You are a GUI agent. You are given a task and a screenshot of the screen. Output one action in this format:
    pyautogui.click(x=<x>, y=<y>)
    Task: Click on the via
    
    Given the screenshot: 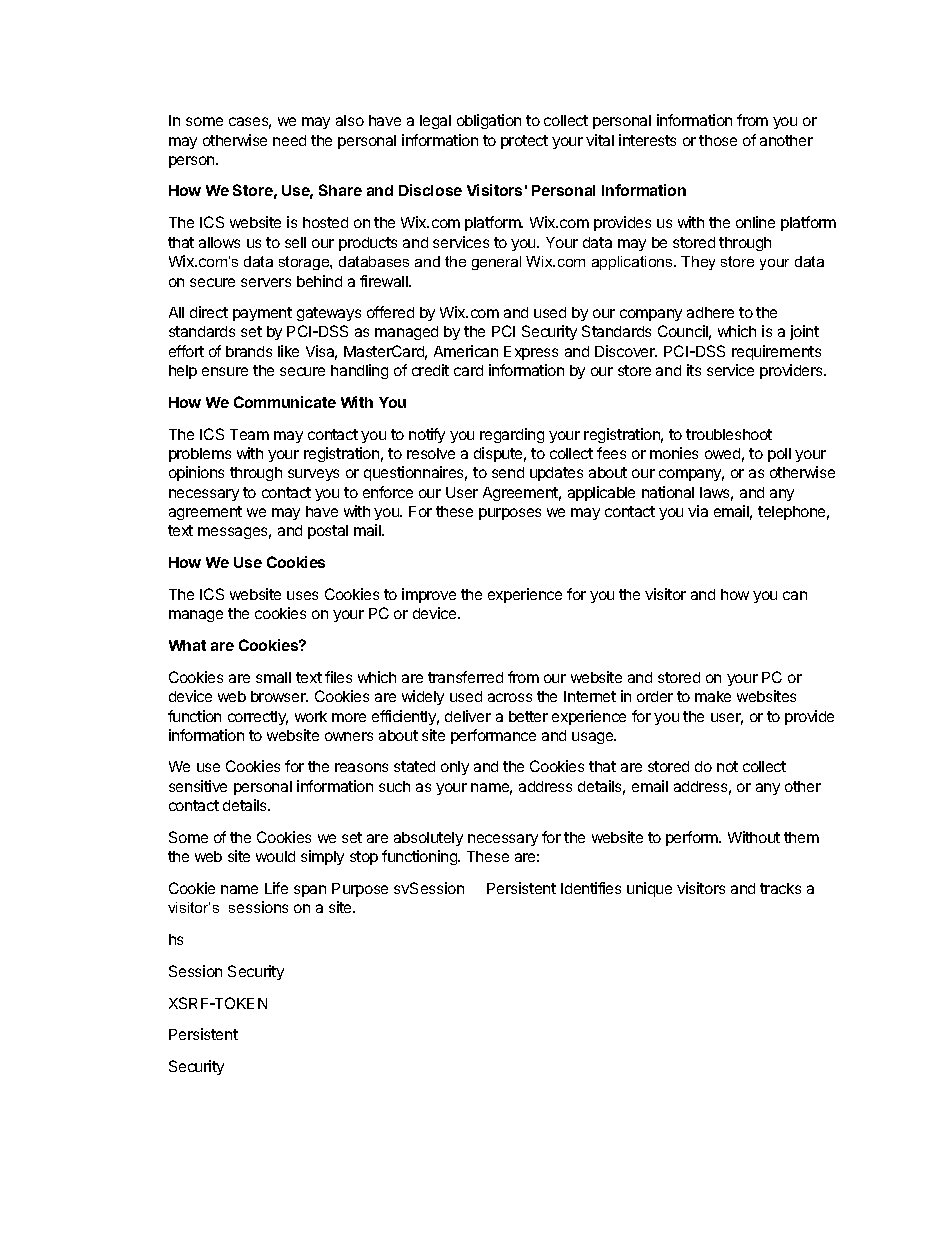 What is the action you would take?
    pyautogui.click(x=698, y=511)
